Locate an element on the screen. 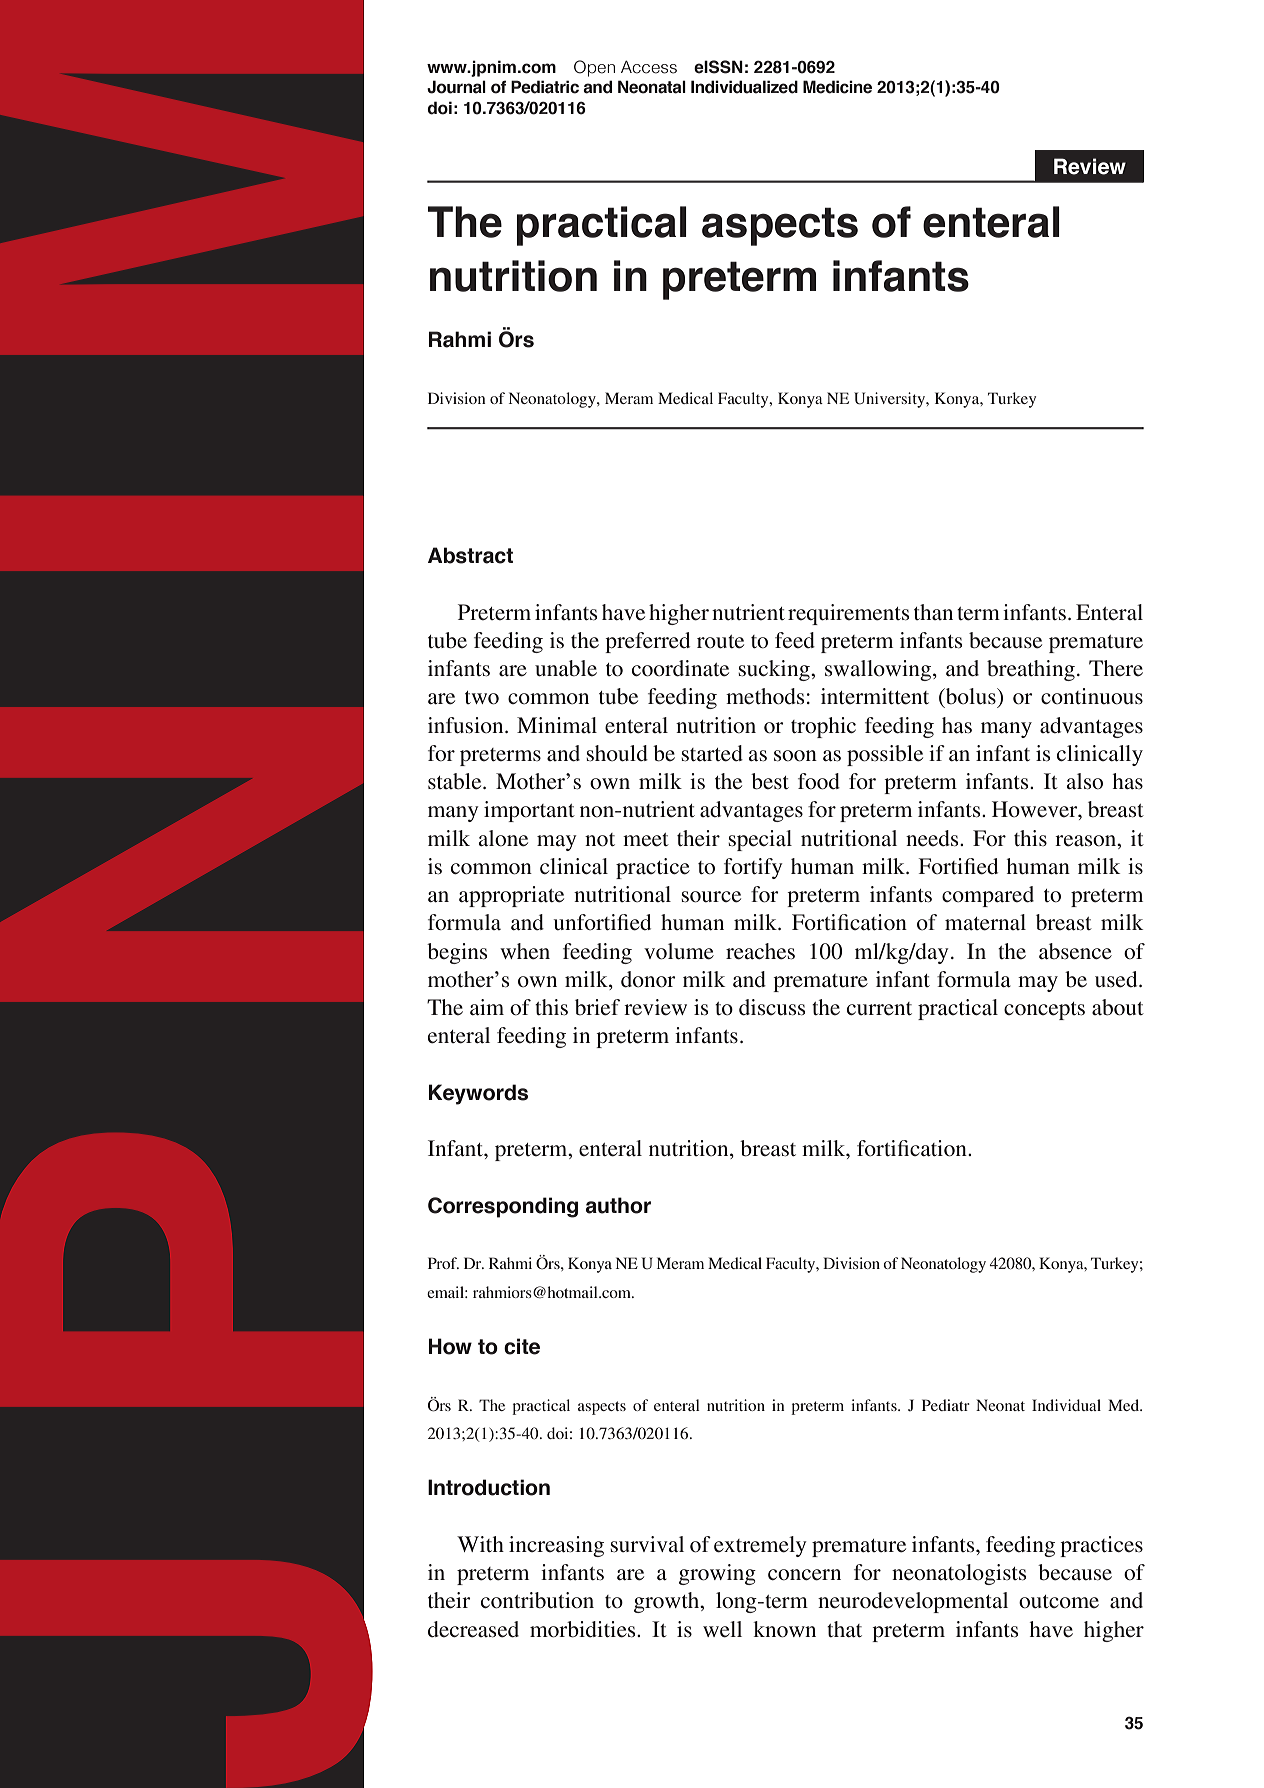 This screenshot has height=1788, width=1264. compared is located at coordinates (988, 896).
